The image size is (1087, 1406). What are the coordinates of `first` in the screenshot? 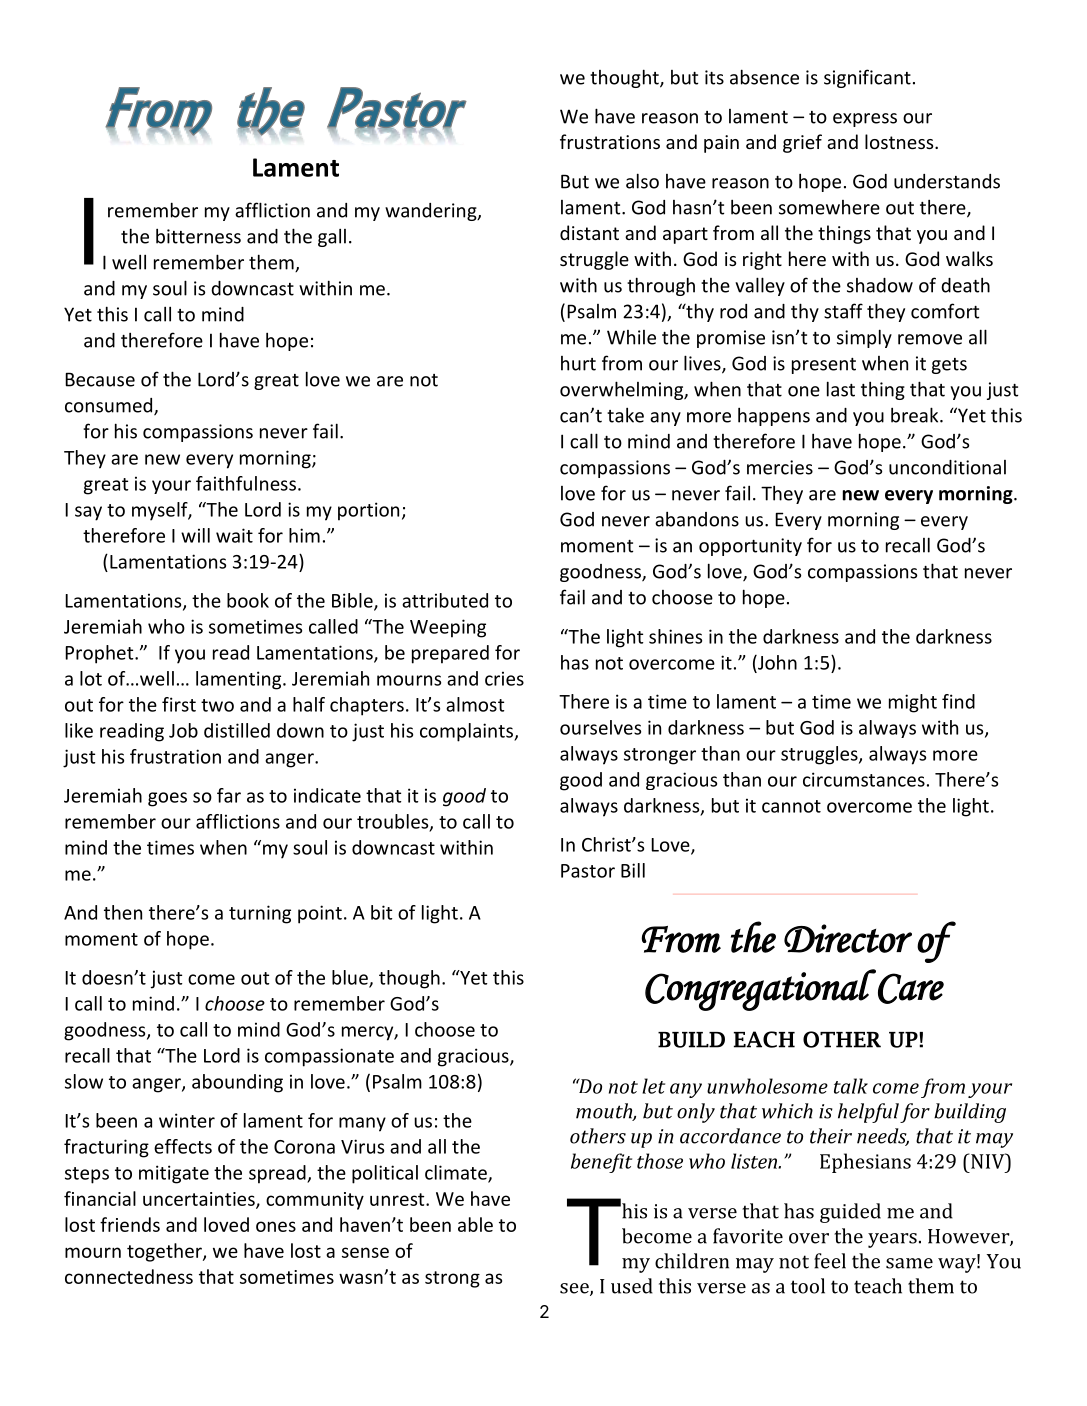 It's located at (179, 704).
